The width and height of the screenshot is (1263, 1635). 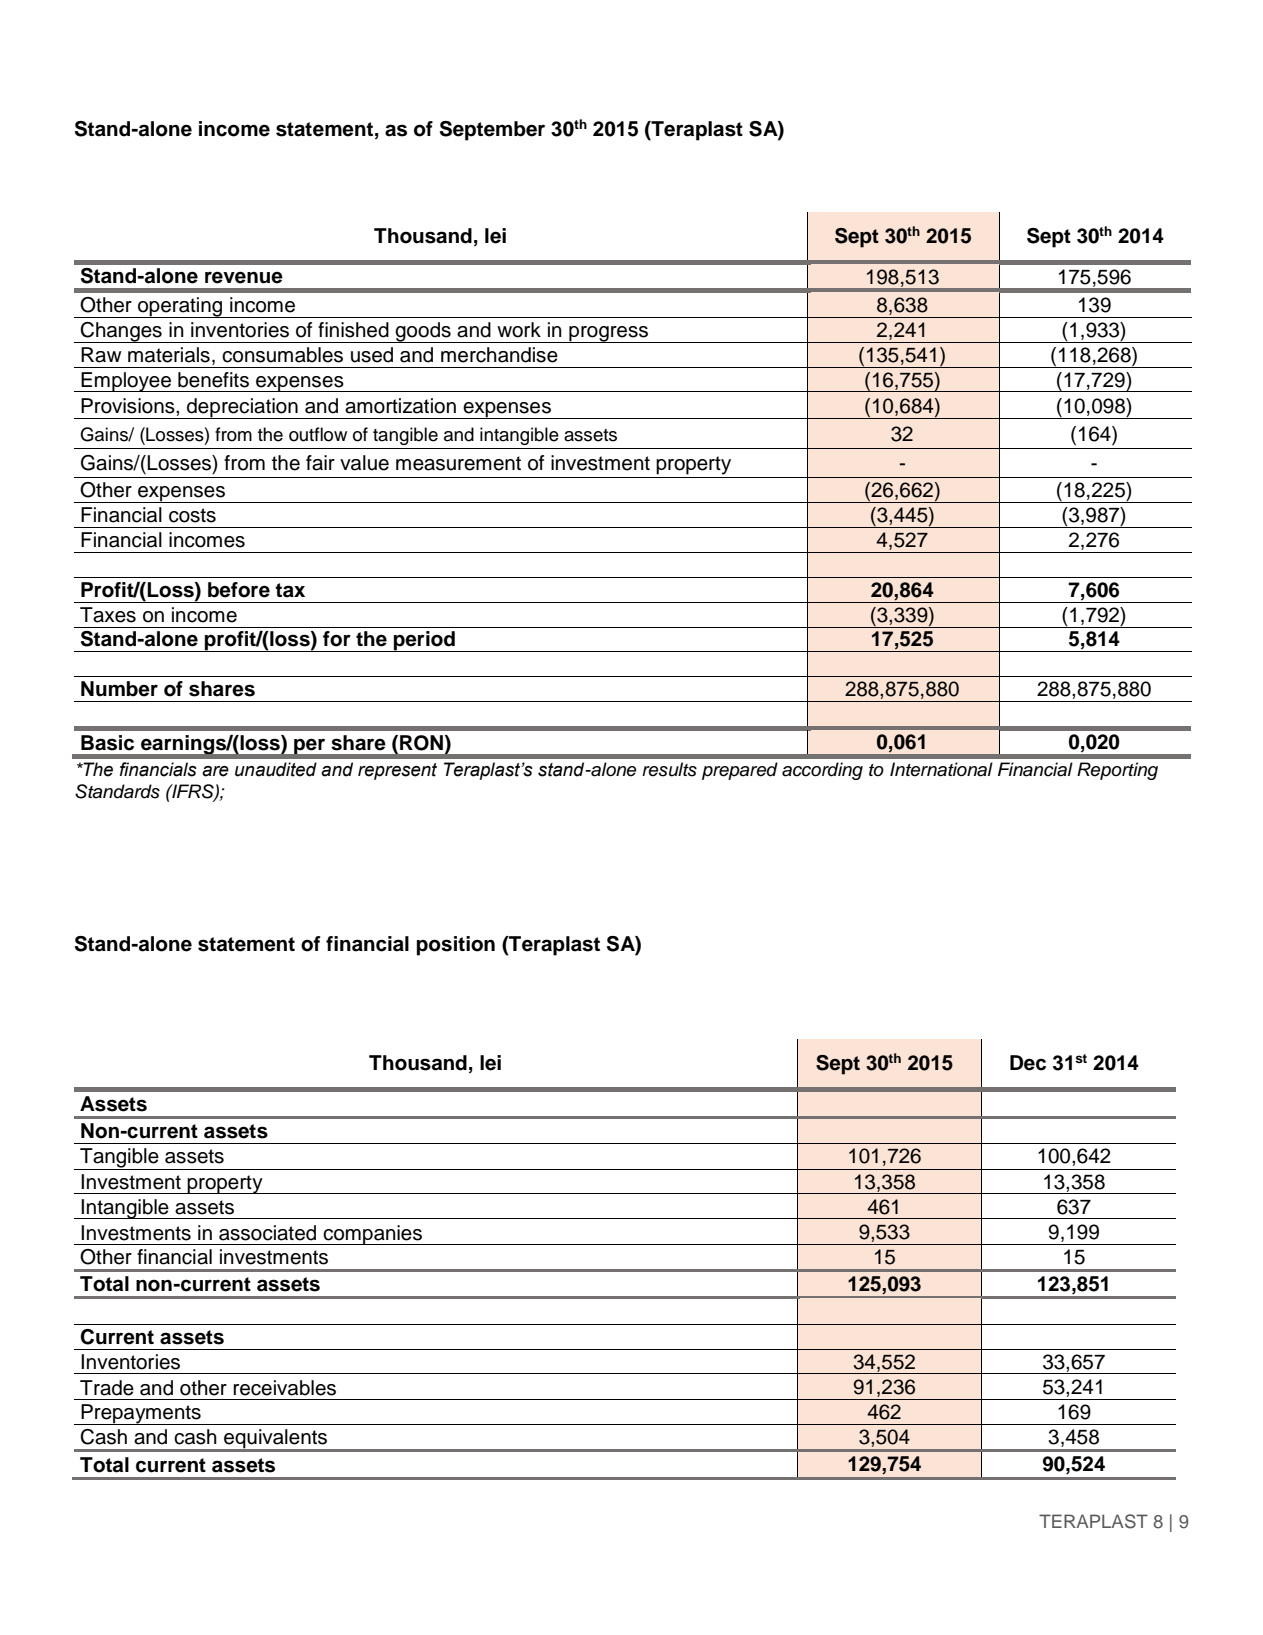 I want to click on work, so click(x=519, y=330).
